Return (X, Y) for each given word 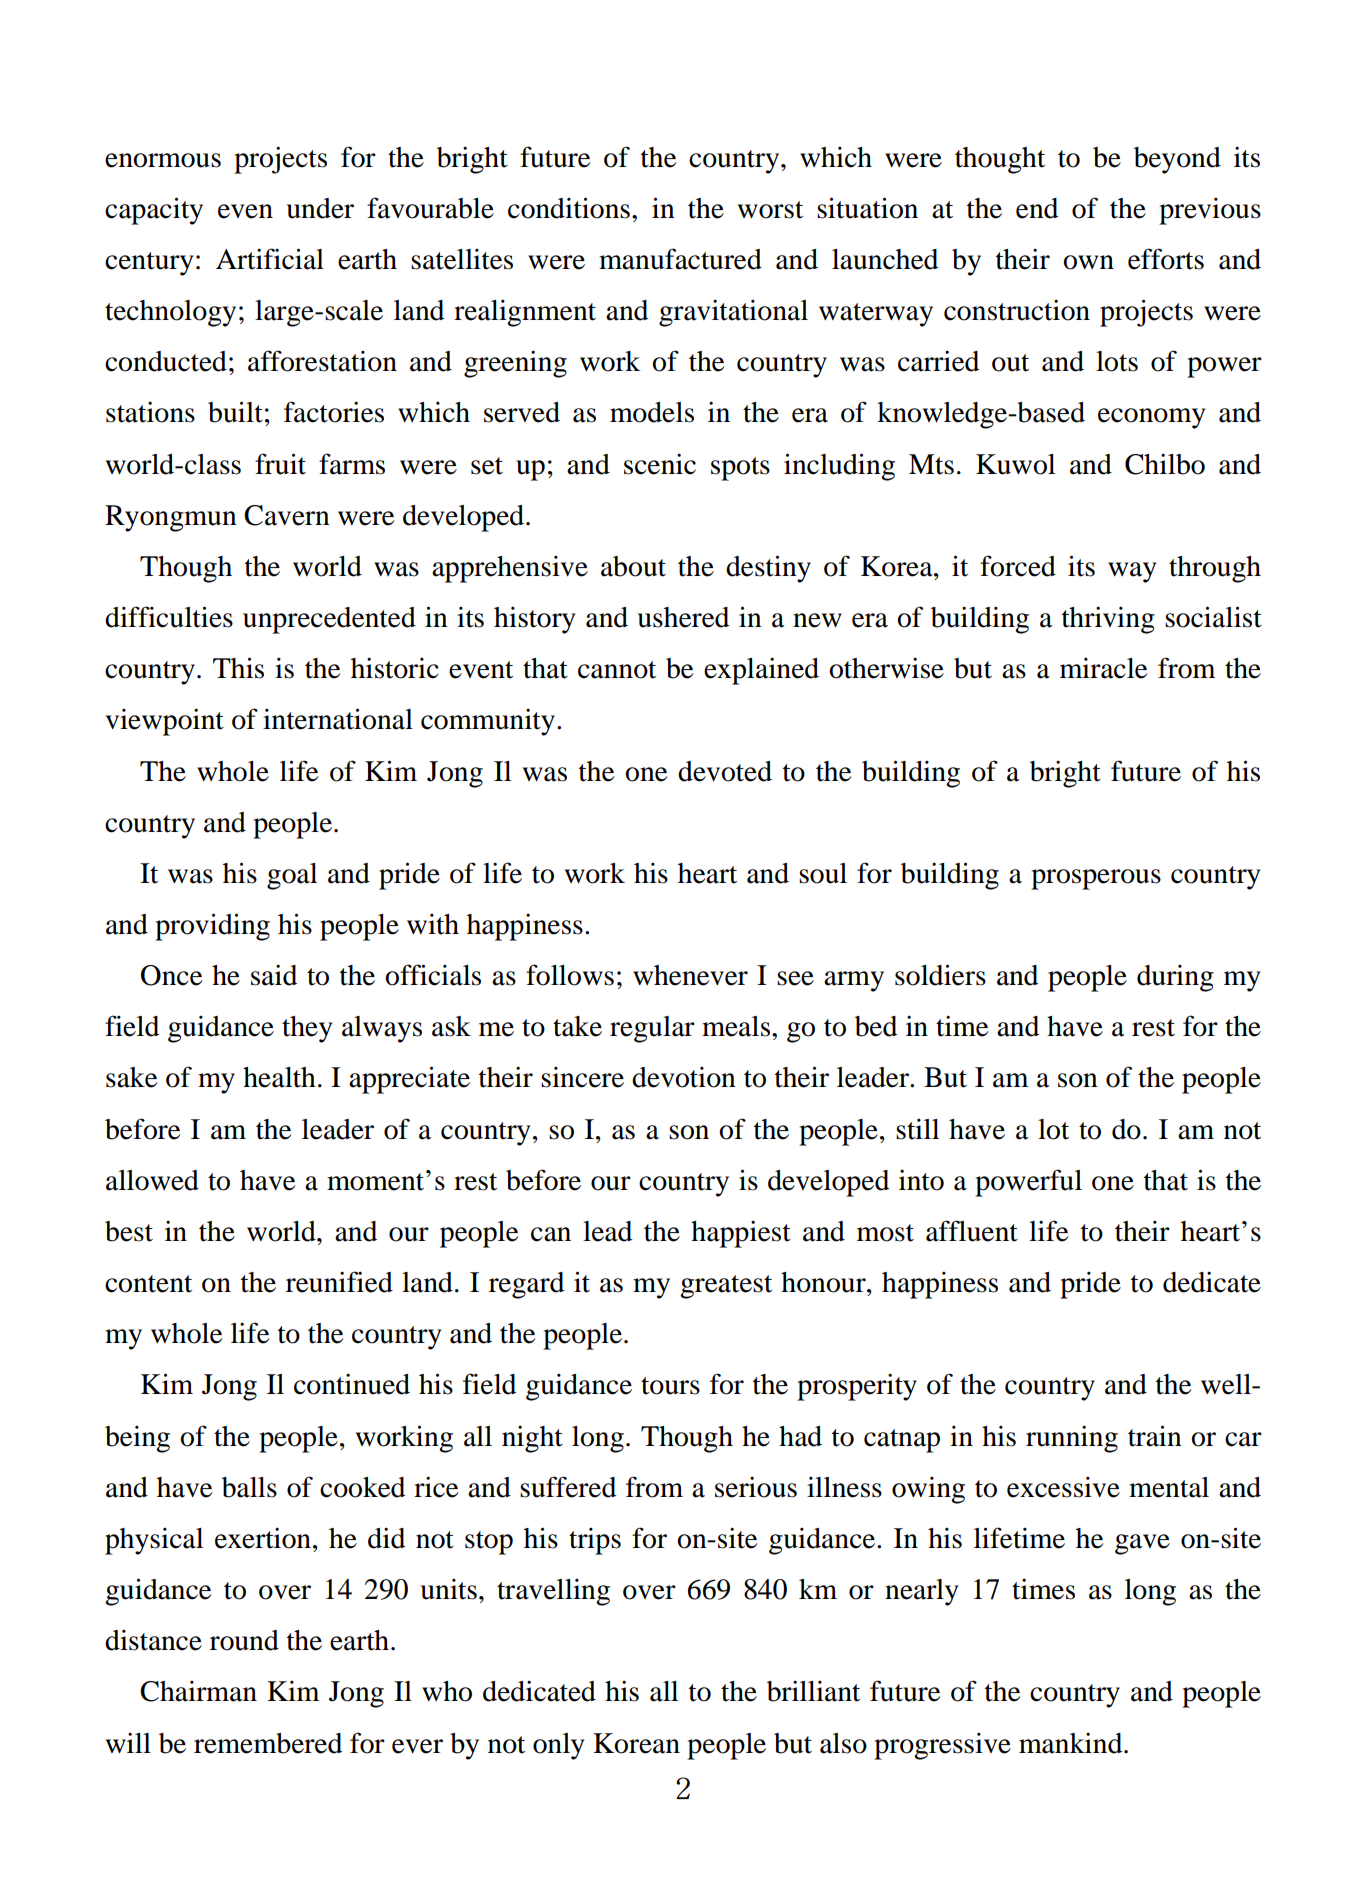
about (633, 566)
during (1175, 978)
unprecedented (329, 620)
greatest (726, 1287)
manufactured (680, 259)
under (320, 208)
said (274, 975)
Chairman (198, 1691)
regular (652, 1029)
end (1037, 208)
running (1072, 1439)
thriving (1108, 620)
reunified (339, 1282)
